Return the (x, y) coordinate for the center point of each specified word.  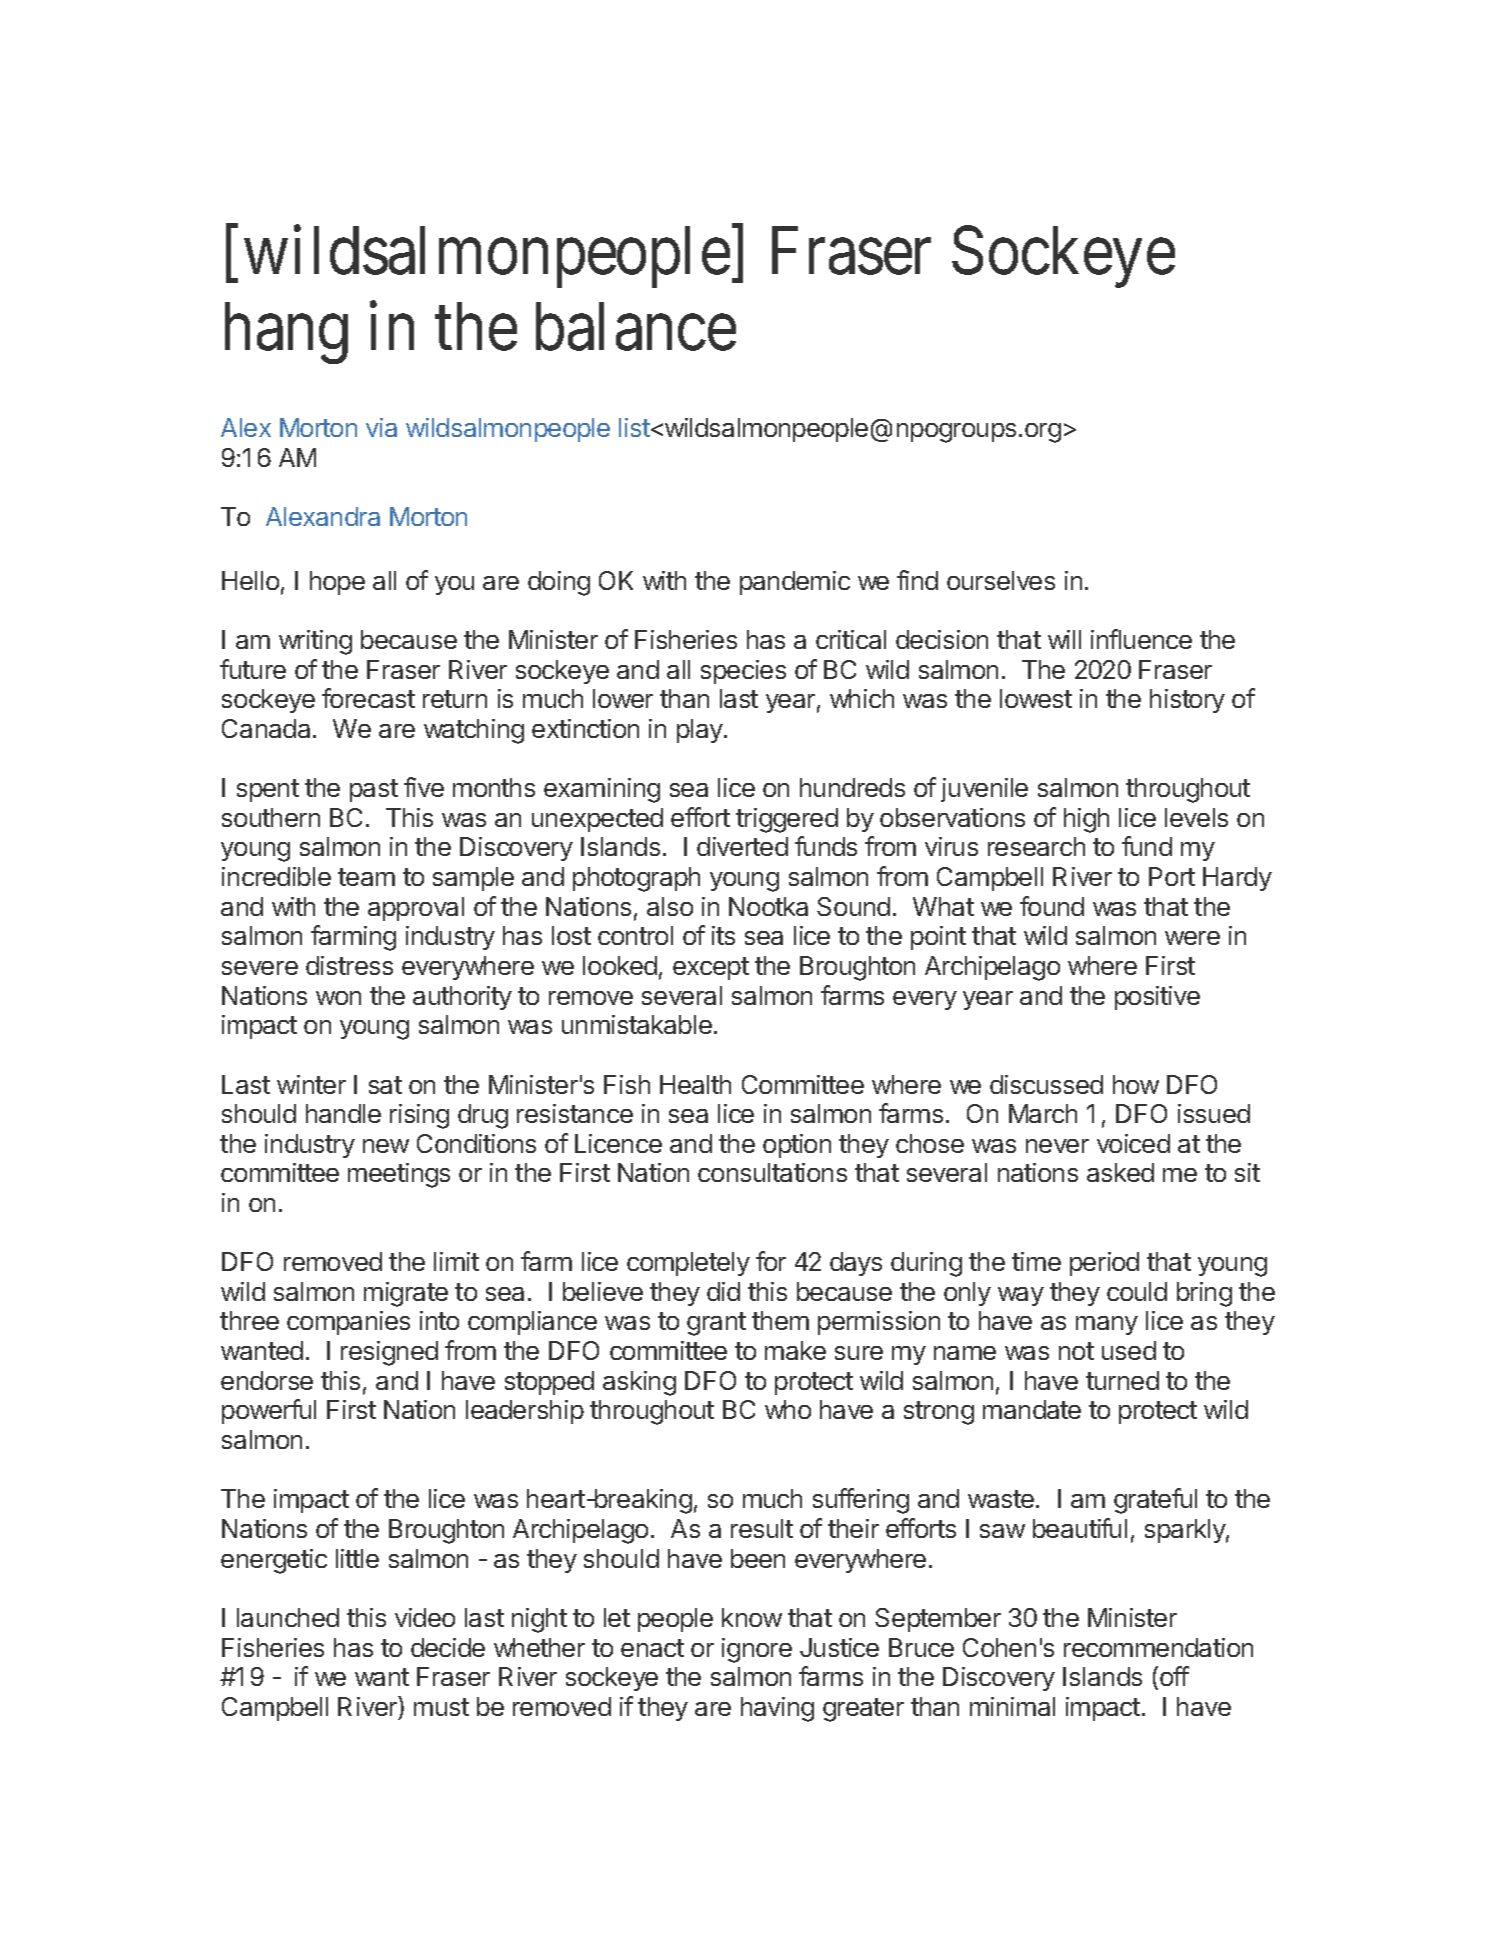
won (338, 998)
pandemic (795, 583)
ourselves (1001, 580)
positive (1157, 998)
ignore (757, 1650)
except (711, 968)
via (381, 427)
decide (448, 1647)
